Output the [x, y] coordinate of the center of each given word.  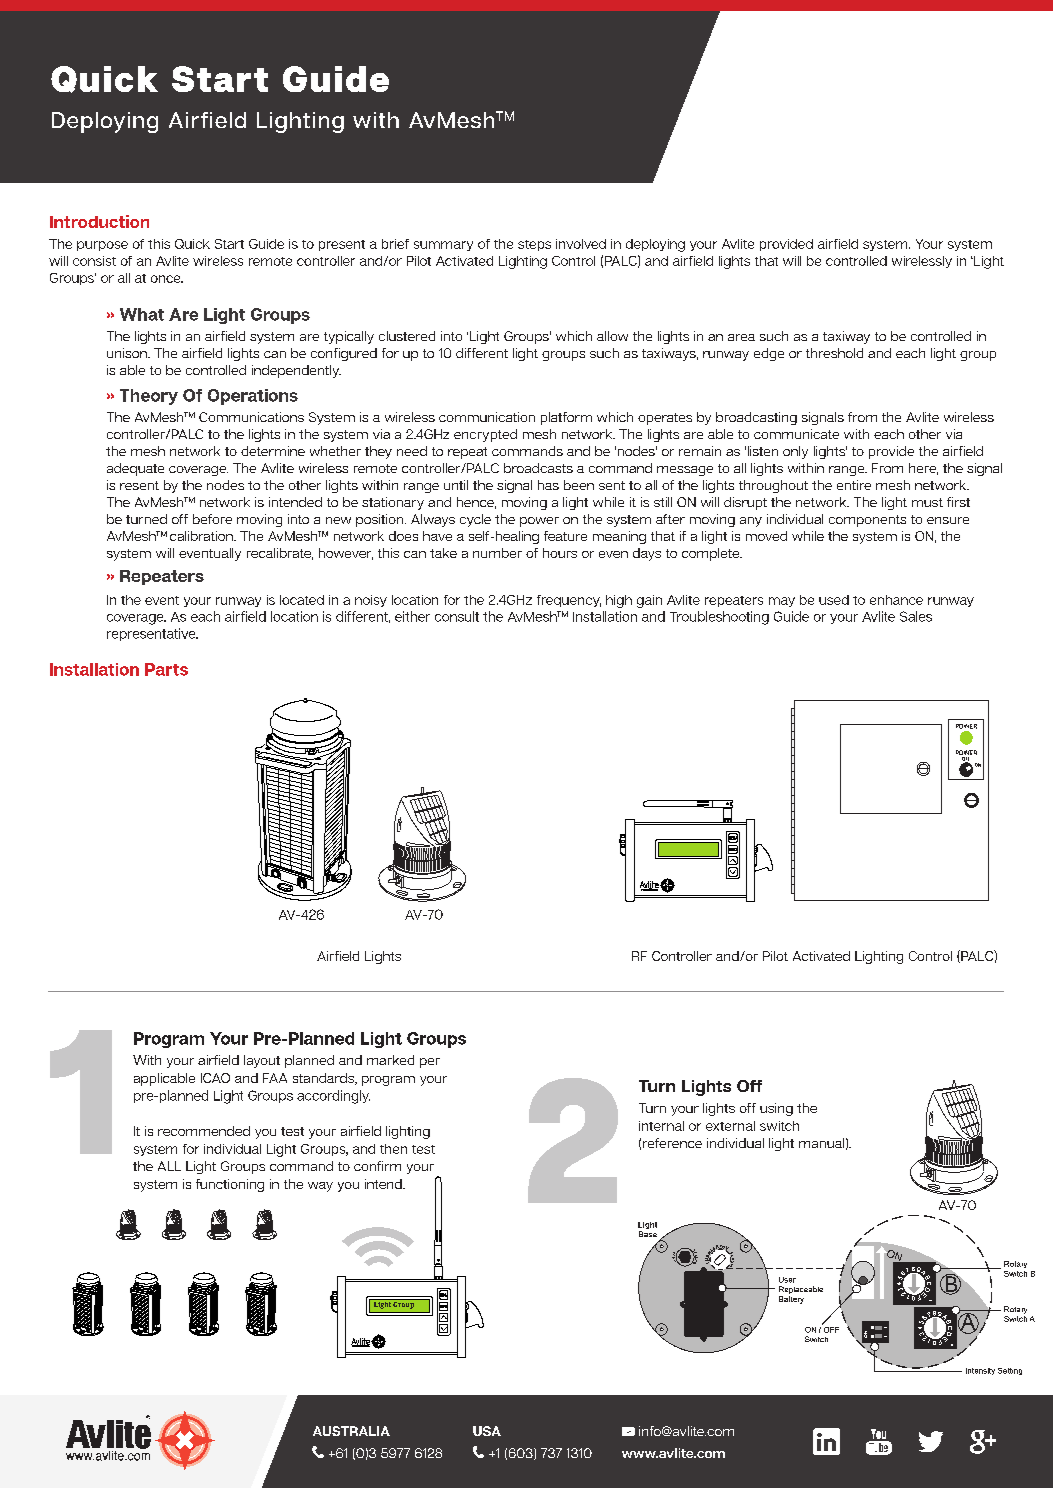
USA [487, 1431]
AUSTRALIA [351, 1431]
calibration [202, 536]
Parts [166, 669]
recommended [204, 1131]
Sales [916, 616]
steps [534, 245]
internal [661, 1126]
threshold [834, 353]
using [776, 1109]
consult [457, 616]
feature [565, 536]
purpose [102, 246]
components [867, 521]
